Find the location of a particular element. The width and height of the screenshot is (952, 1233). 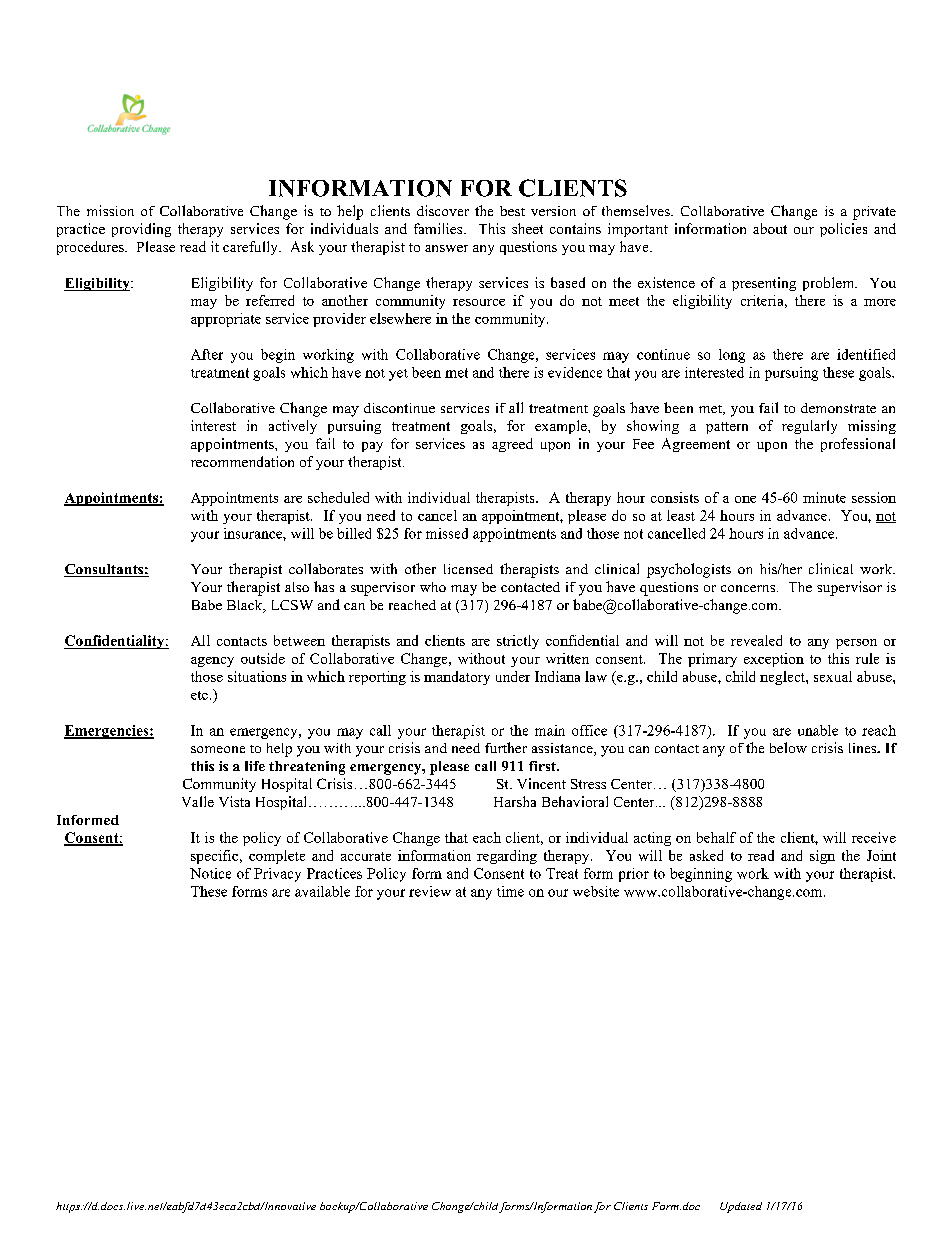

recommendation is located at coordinates (242, 461).
